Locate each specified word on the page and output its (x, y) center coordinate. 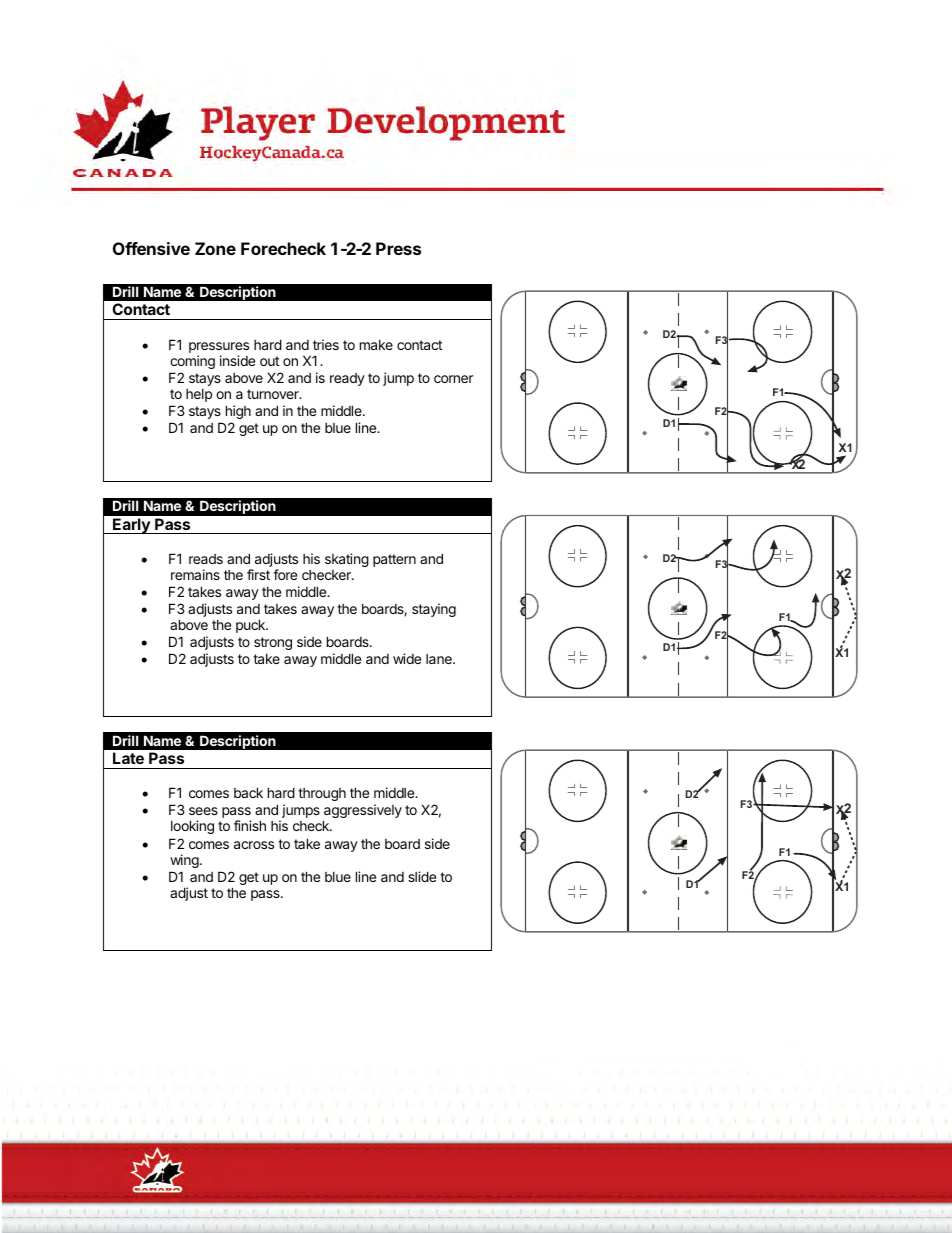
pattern (394, 560)
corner (453, 379)
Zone (215, 248)
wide (407, 658)
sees (203, 811)
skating (347, 560)
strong (273, 643)
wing (184, 861)
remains (195, 574)
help (199, 395)
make (376, 345)
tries (326, 344)
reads (206, 559)
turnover (274, 394)
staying (434, 610)
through (322, 794)
